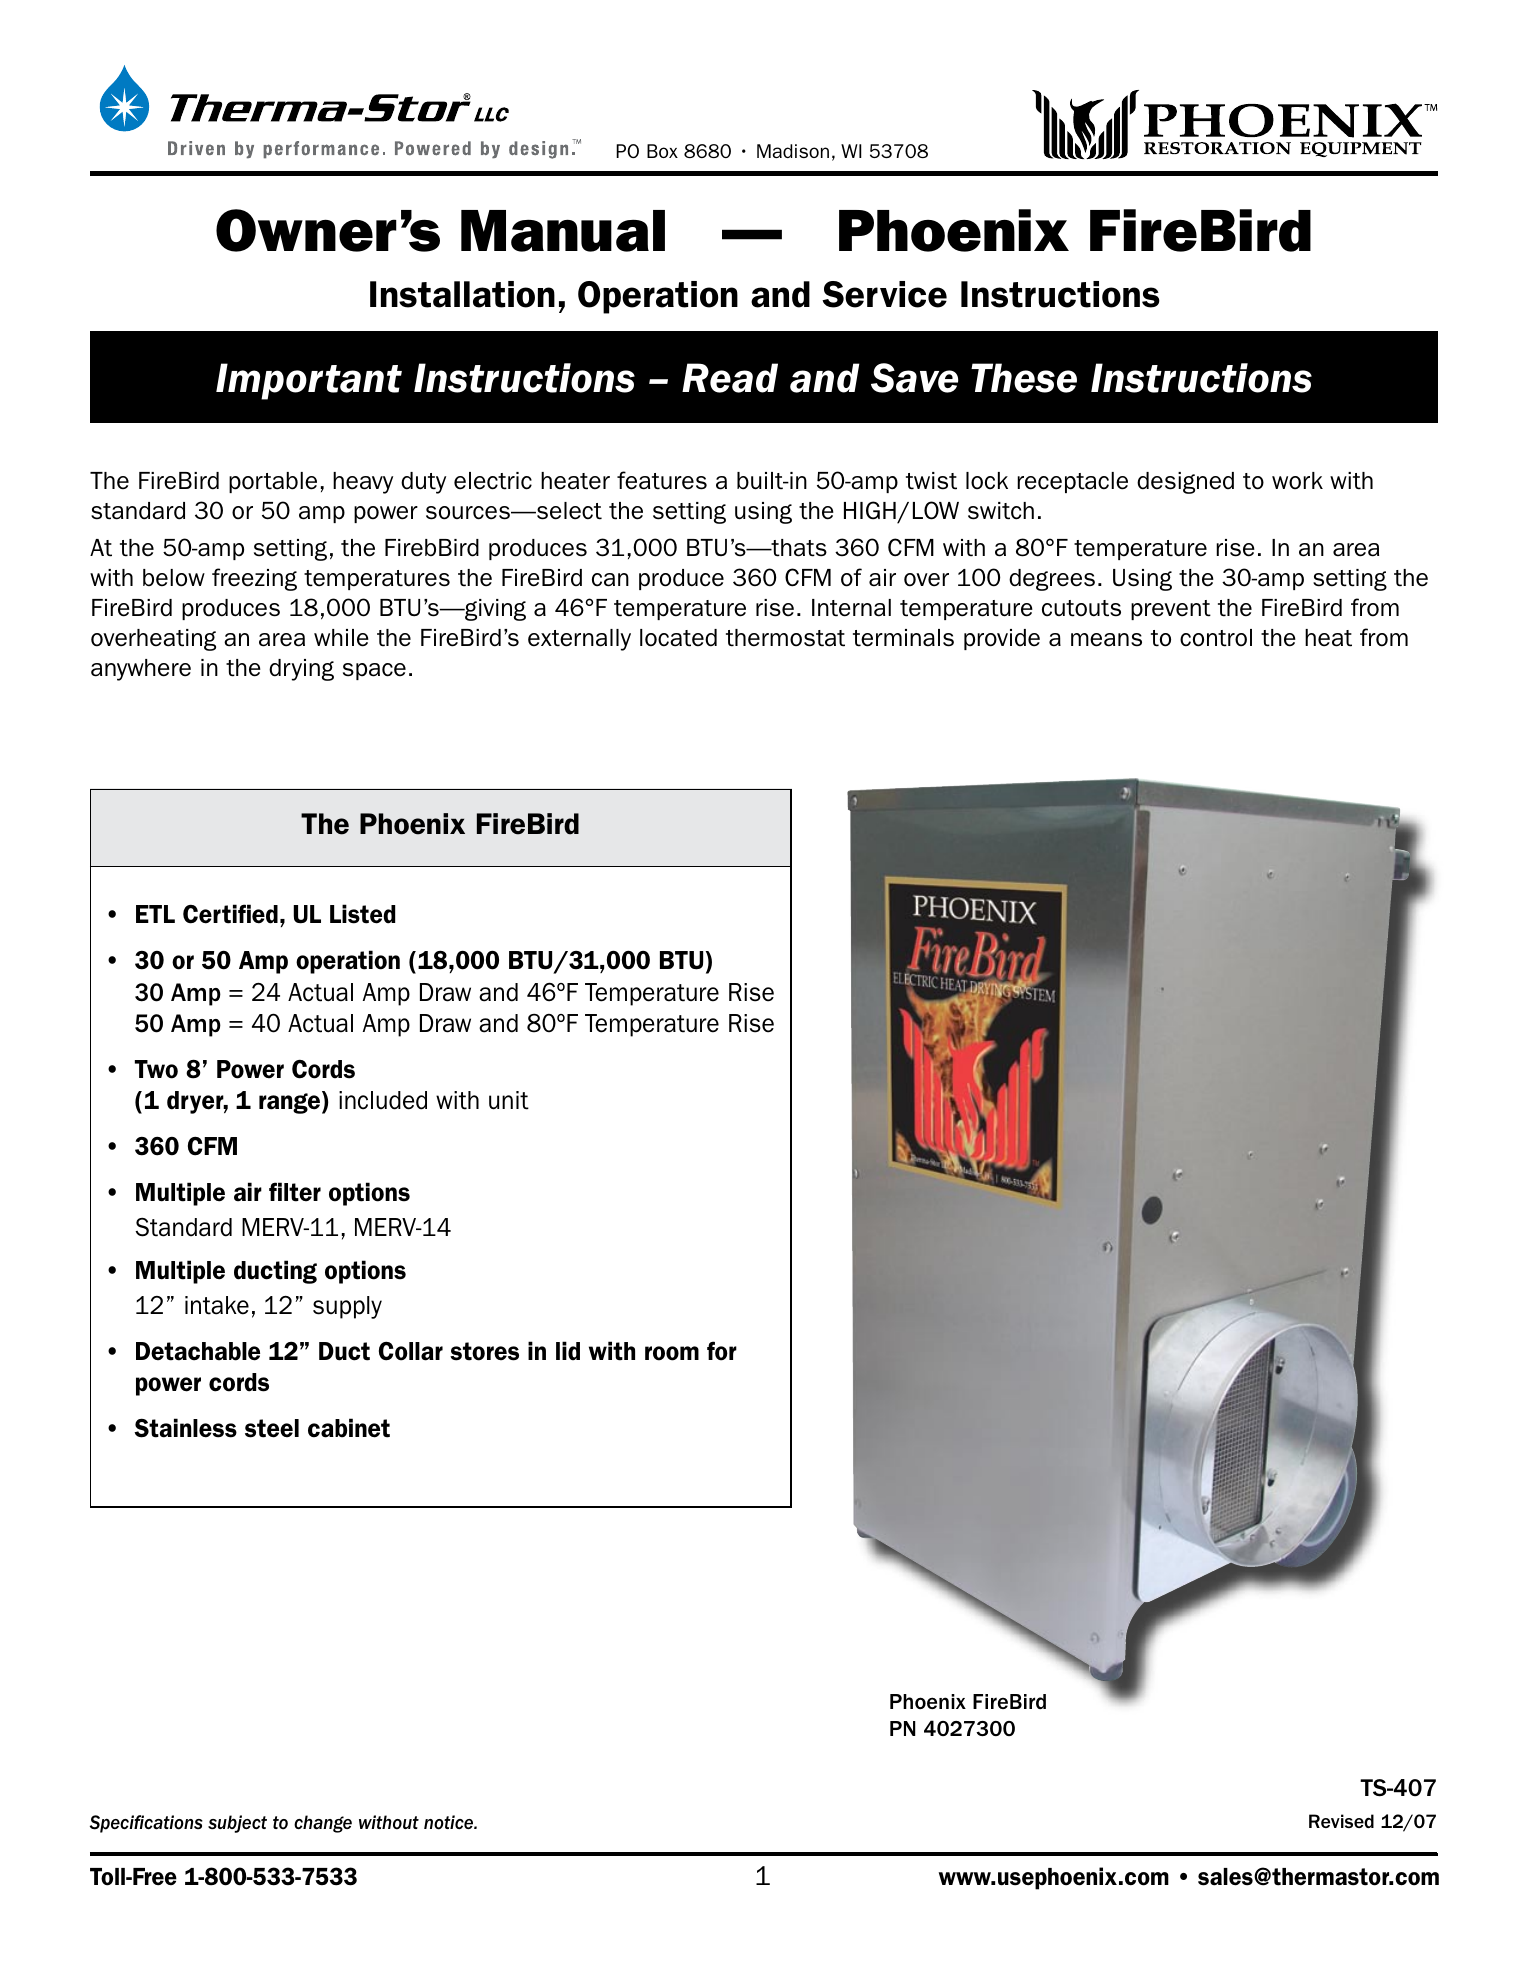  Describe the element at coordinates (1024, 378) in the document. I see `These` at that location.
